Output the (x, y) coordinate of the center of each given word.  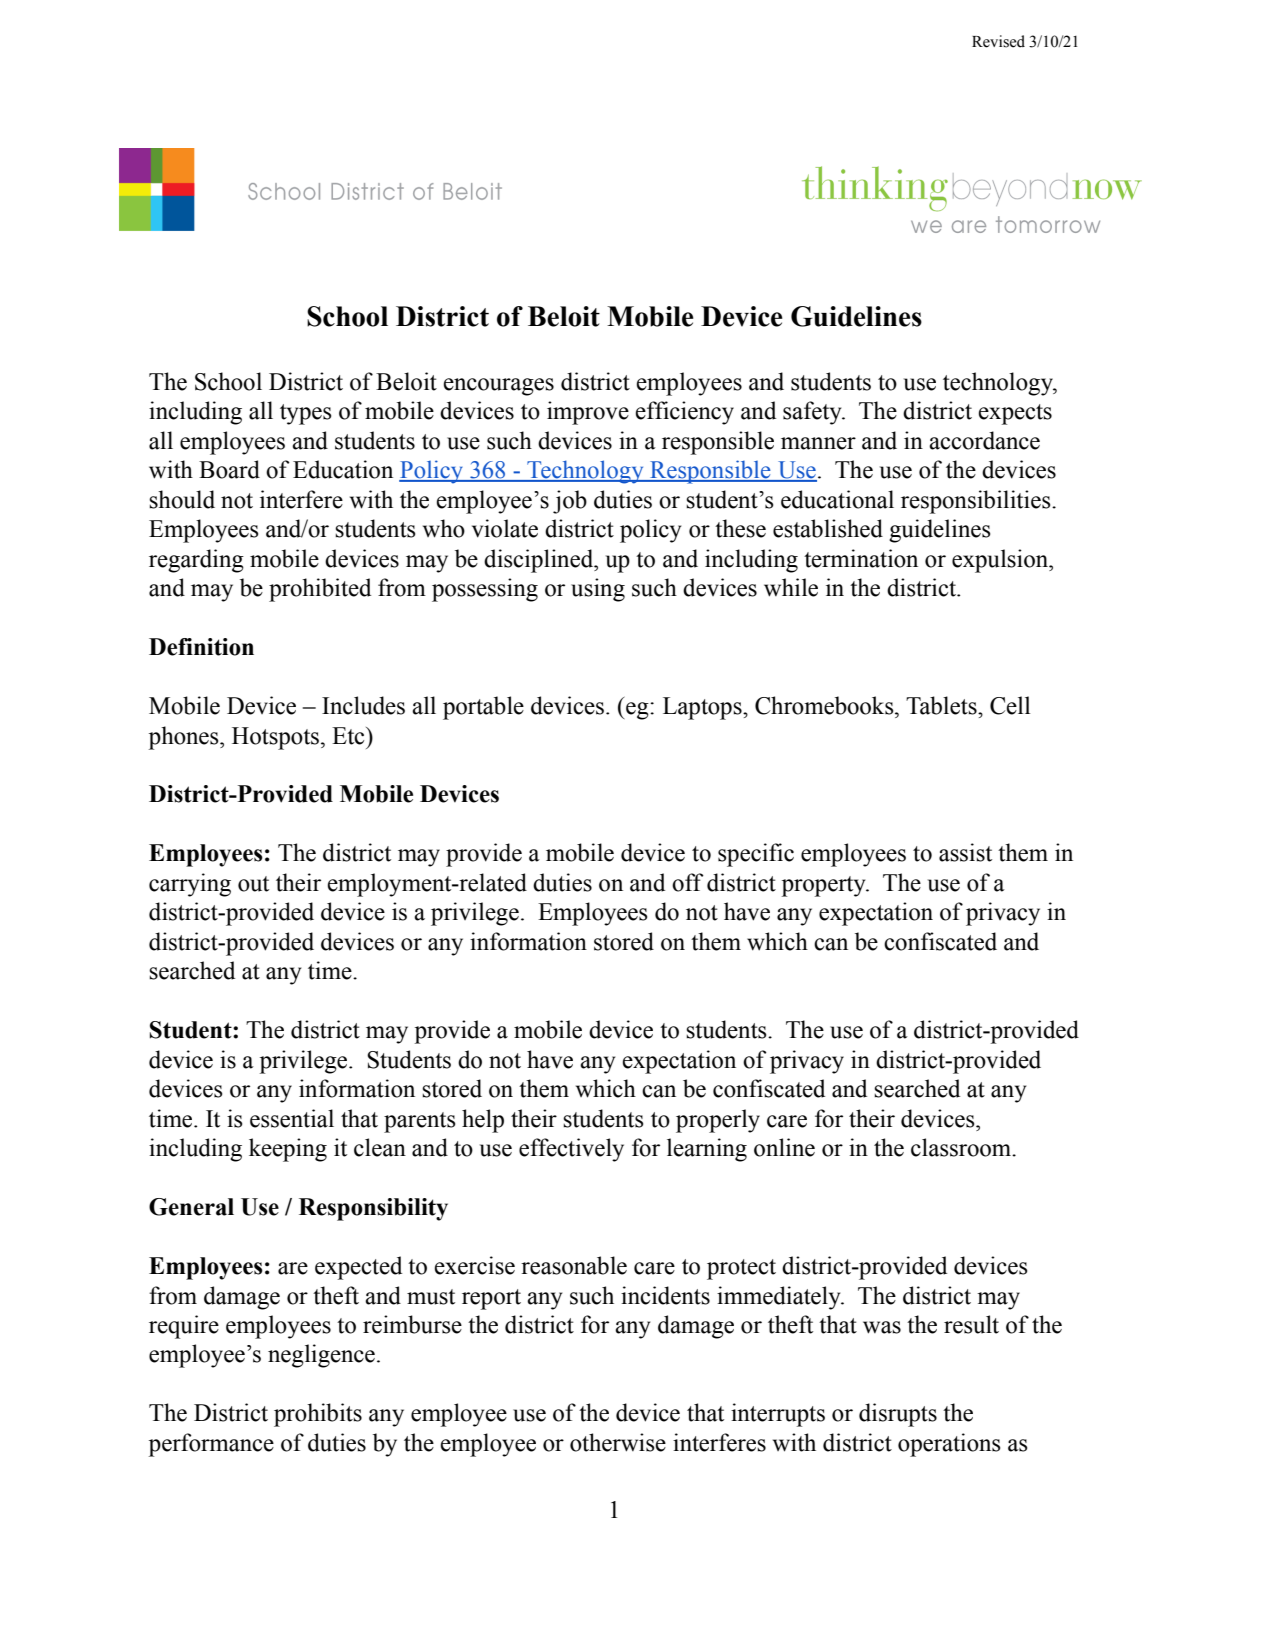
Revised (998, 41)
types (305, 414)
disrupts (898, 1415)
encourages (498, 387)
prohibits (318, 1415)
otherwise (618, 1442)
